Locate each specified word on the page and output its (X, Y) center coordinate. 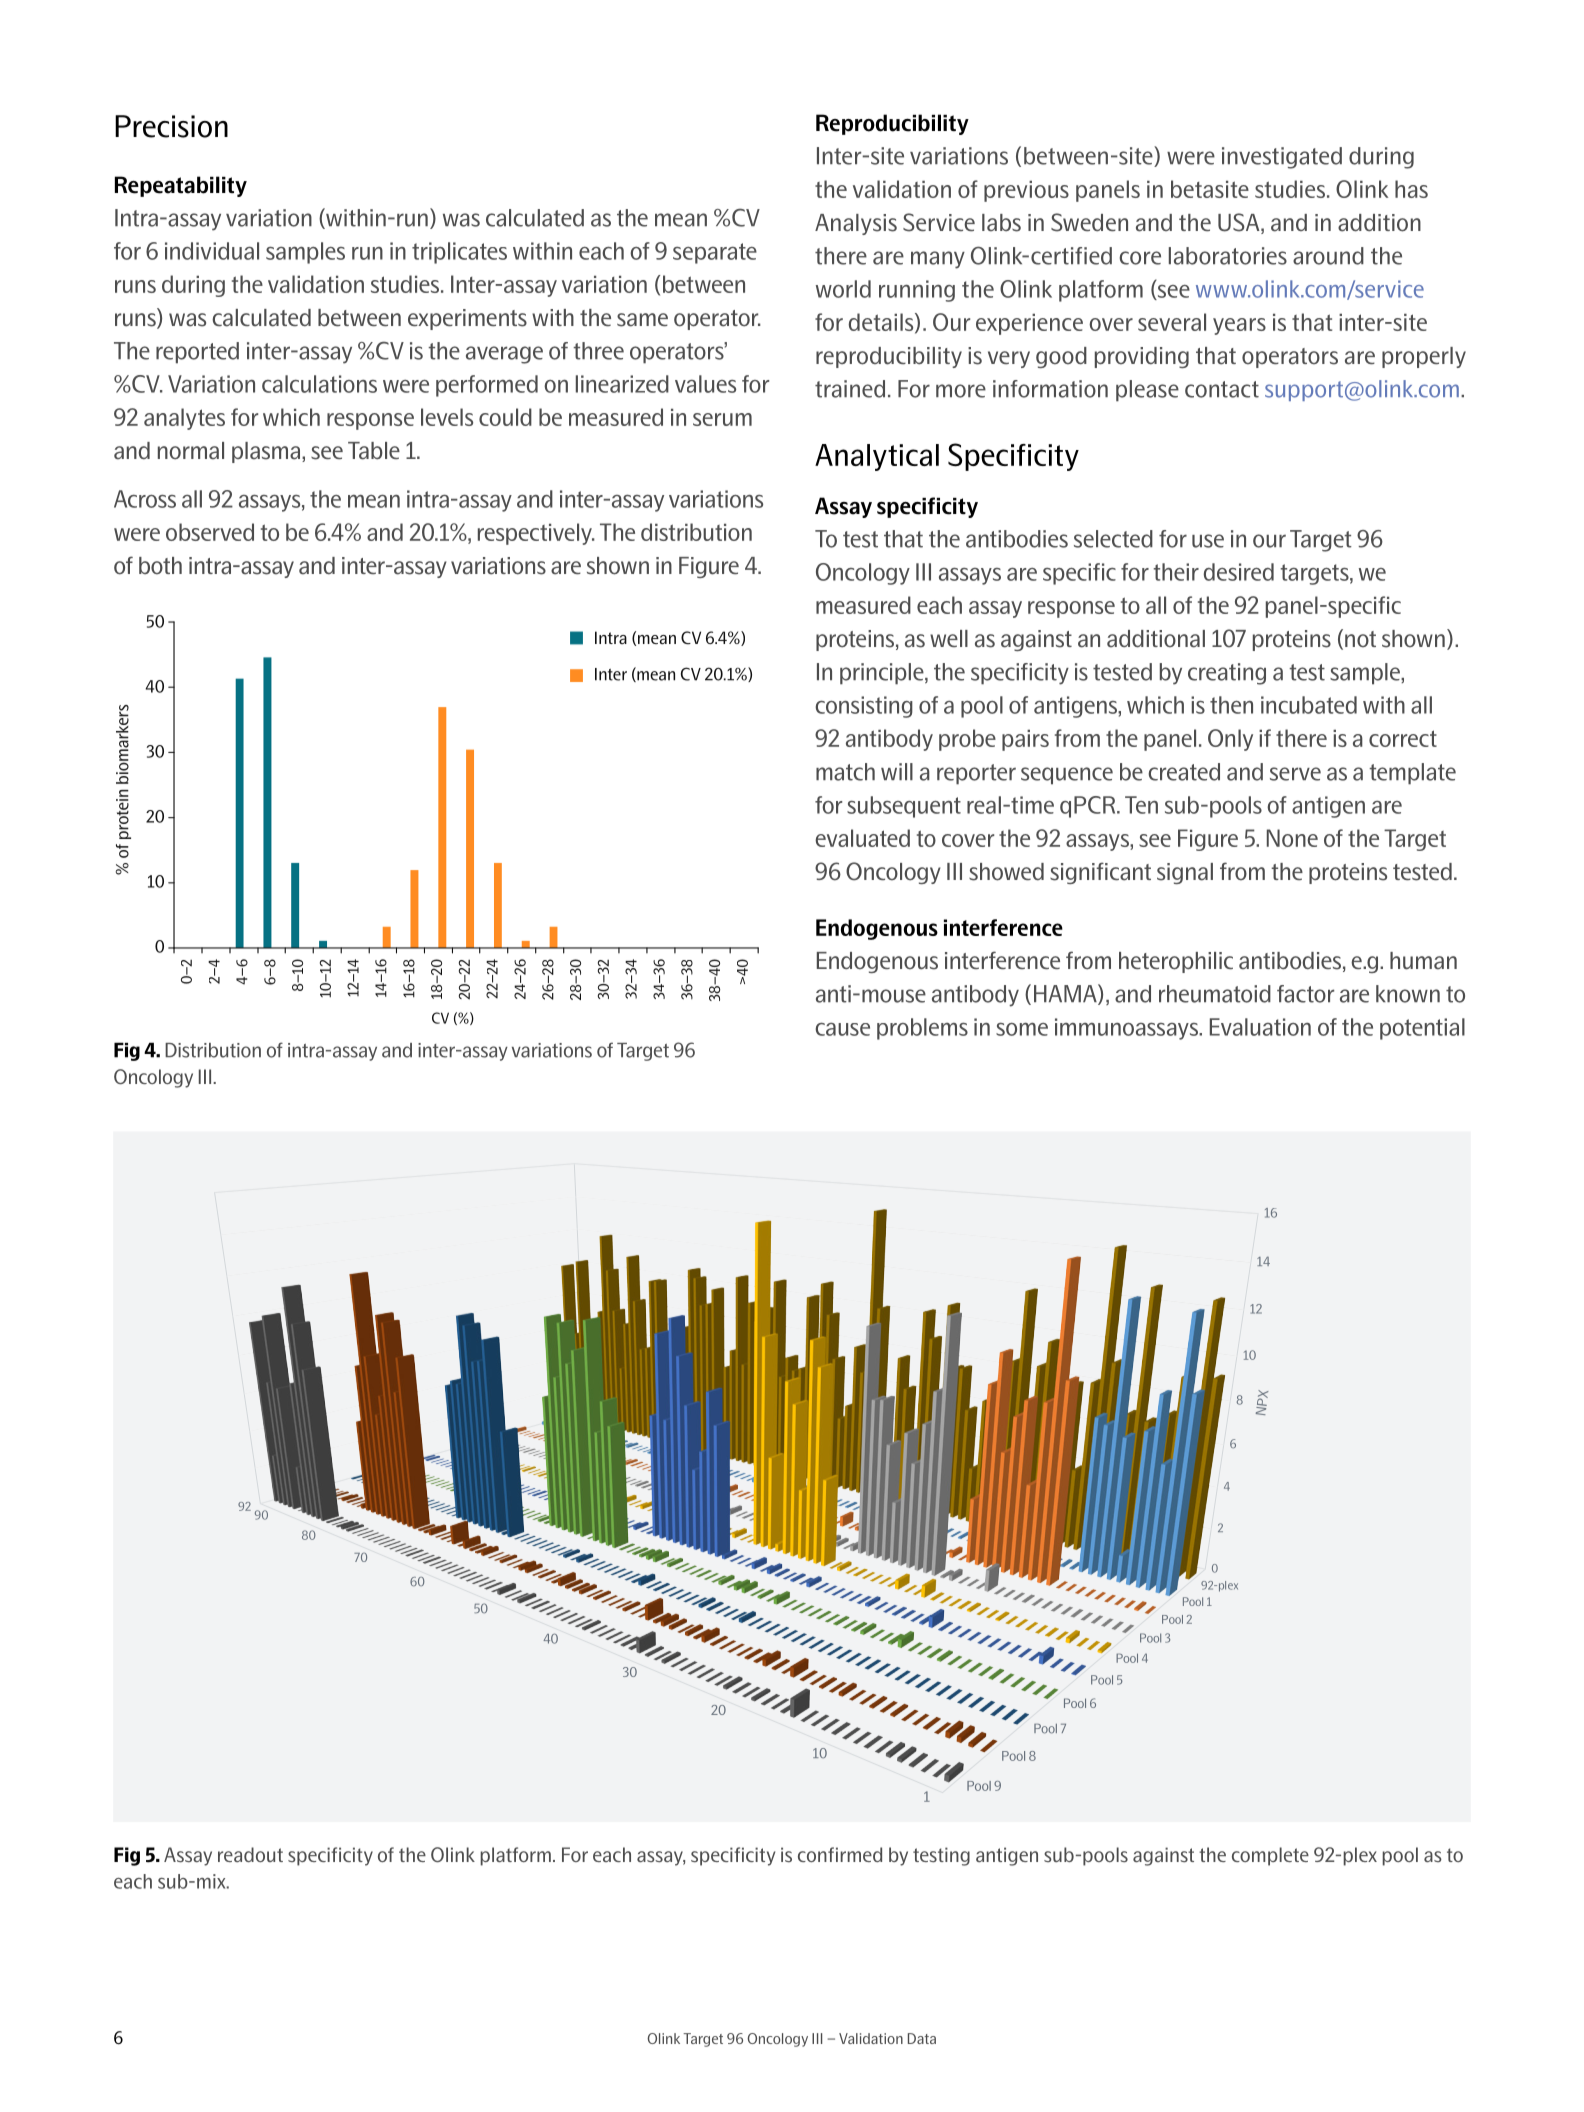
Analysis (856, 224)
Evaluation (1260, 1027)
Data (922, 2038)
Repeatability (181, 186)
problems (922, 1029)
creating (1227, 674)
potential (1422, 1029)
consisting (864, 707)
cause (842, 1029)
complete (1270, 1856)
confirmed (840, 1854)
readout (250, 1854)
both (160, 566)
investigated (1282, 158)
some (1022, 1029)
